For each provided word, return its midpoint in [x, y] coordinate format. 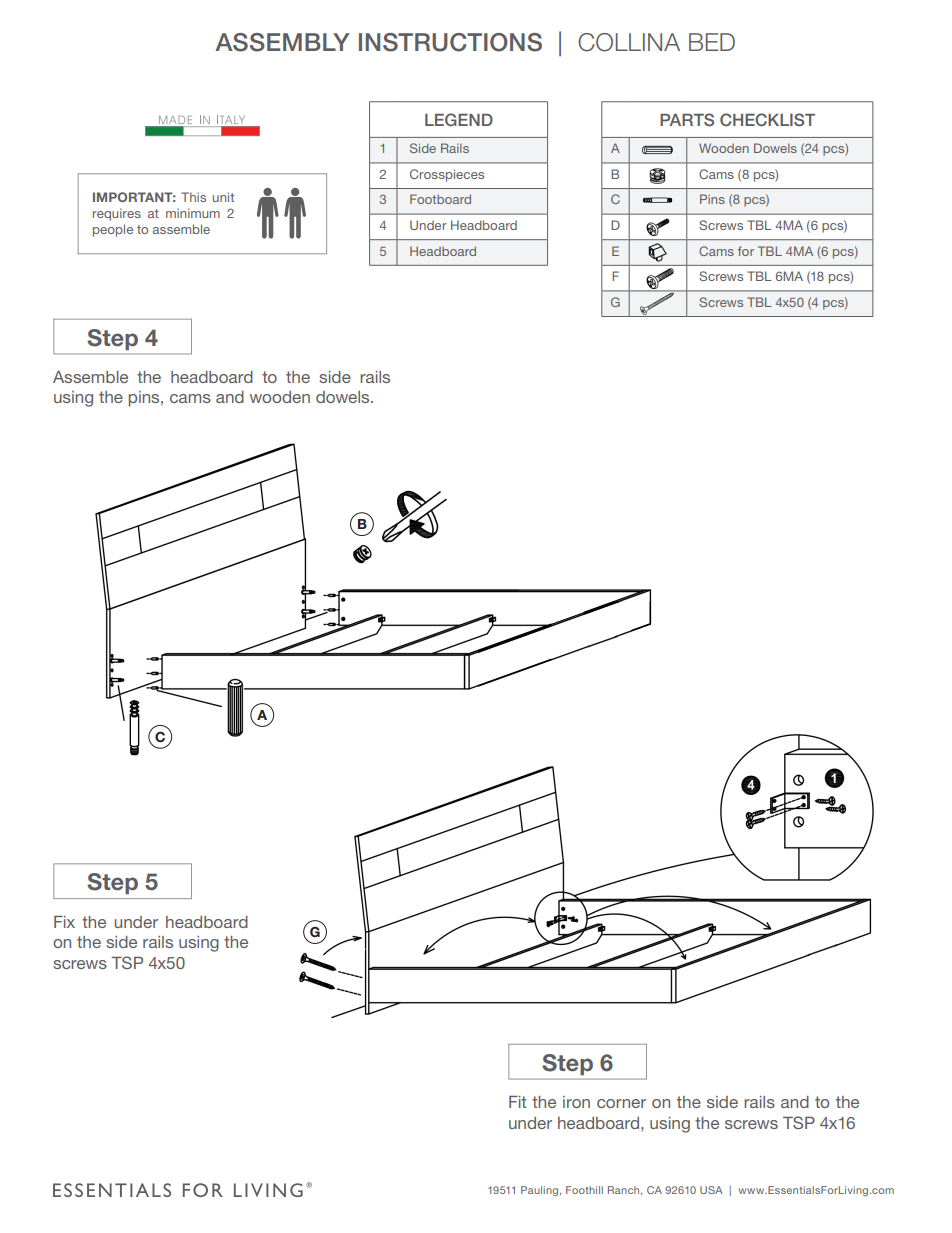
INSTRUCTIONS [450, 42]
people [113, 230]
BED [712, 42]
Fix [64, 922]
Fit [517, 1102]
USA [711, 1190]
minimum [193, 213]
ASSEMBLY [282, 42]
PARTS [687, 119]
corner [621, 1103]
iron [576, 1102]
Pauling [541, 1191]
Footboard [440, 199]
